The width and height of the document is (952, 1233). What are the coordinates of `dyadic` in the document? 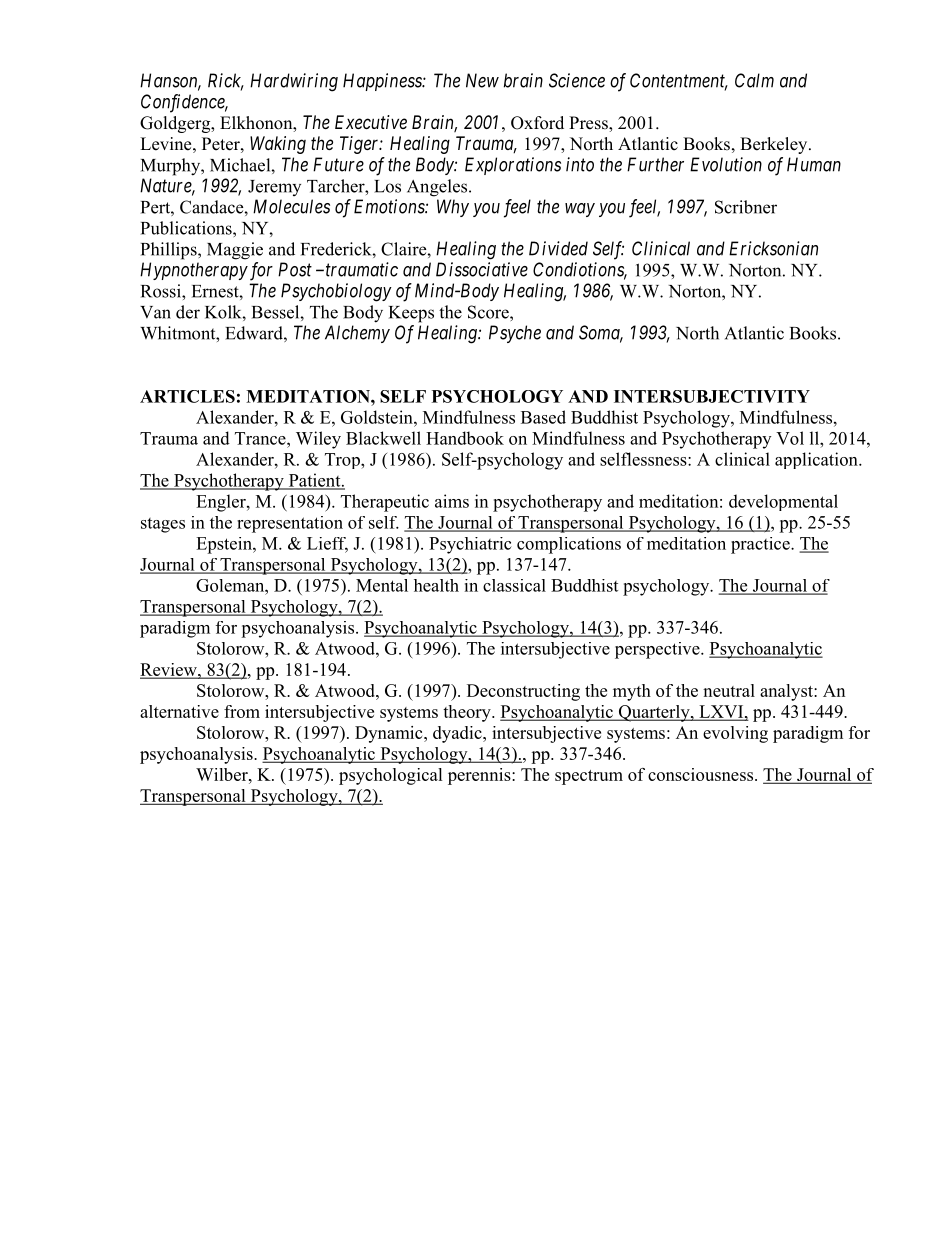 It's located at (458, 734).
